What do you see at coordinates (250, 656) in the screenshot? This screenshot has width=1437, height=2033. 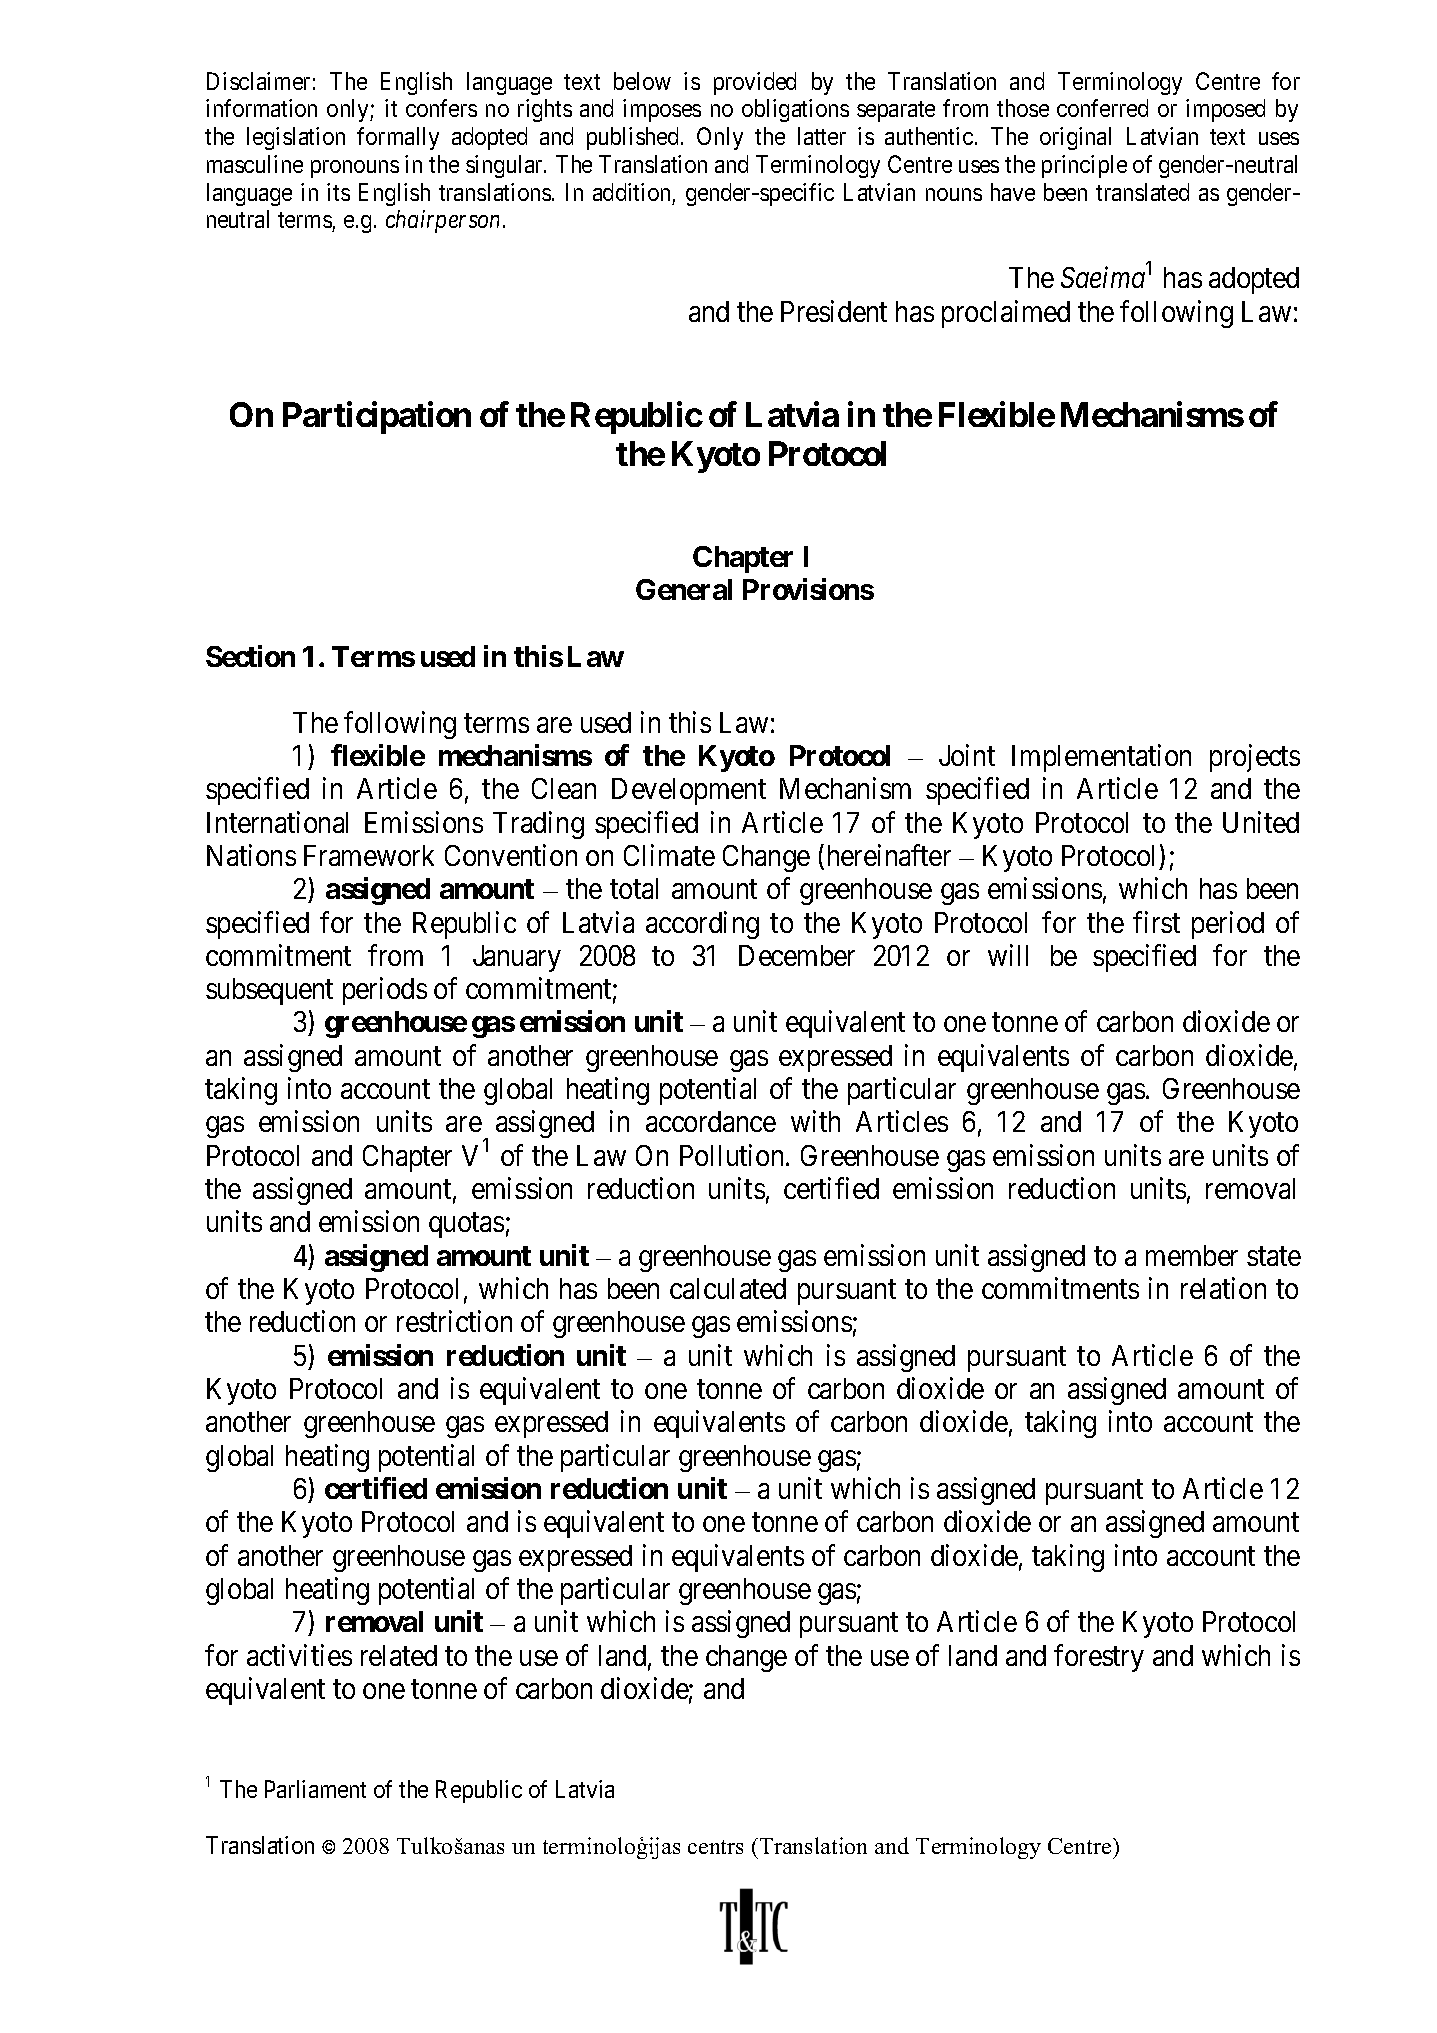 I see `Section` at bounding box center [250, 656].
